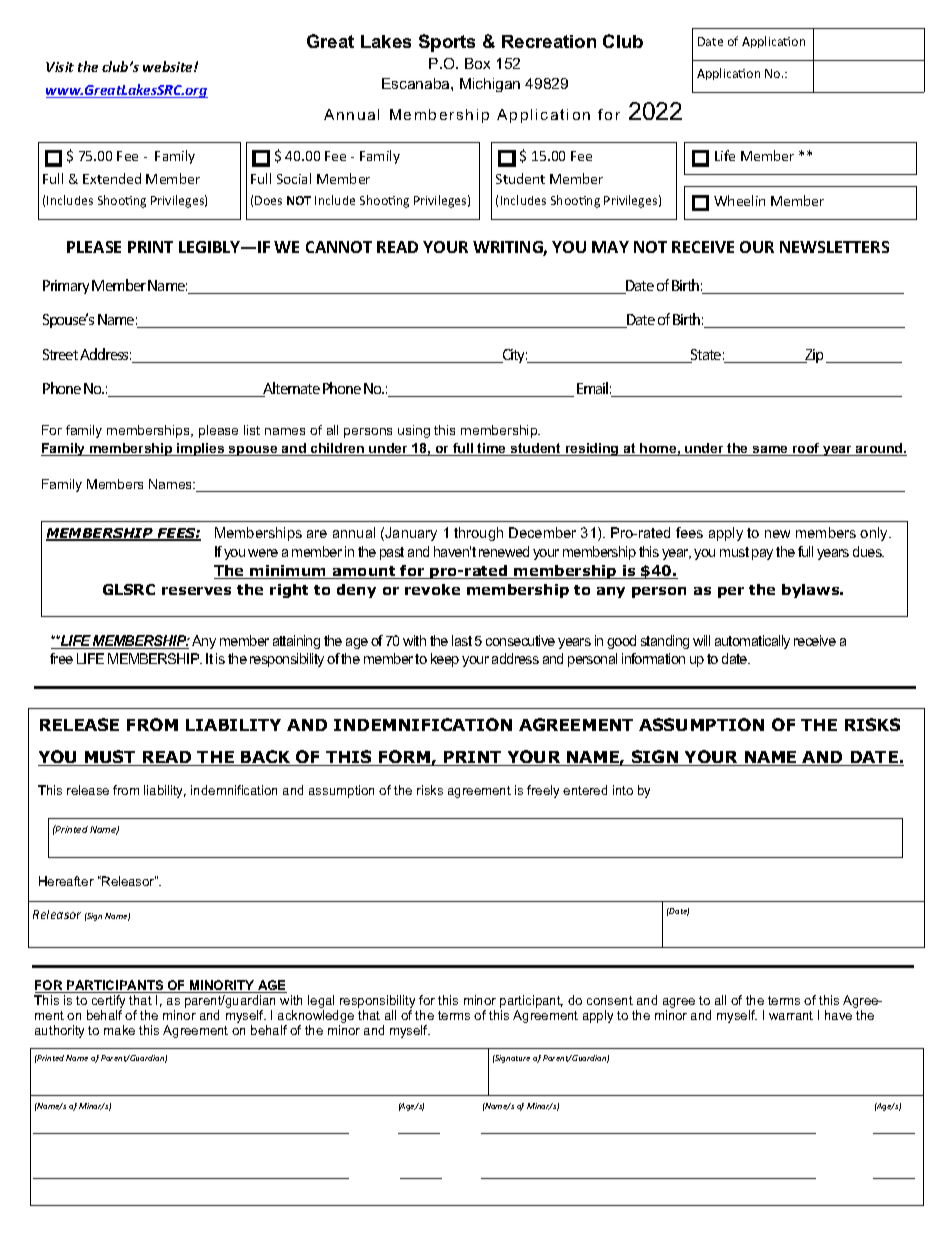 The image size is (952, 1233). I want to click on reserves, so click(196, 591).
